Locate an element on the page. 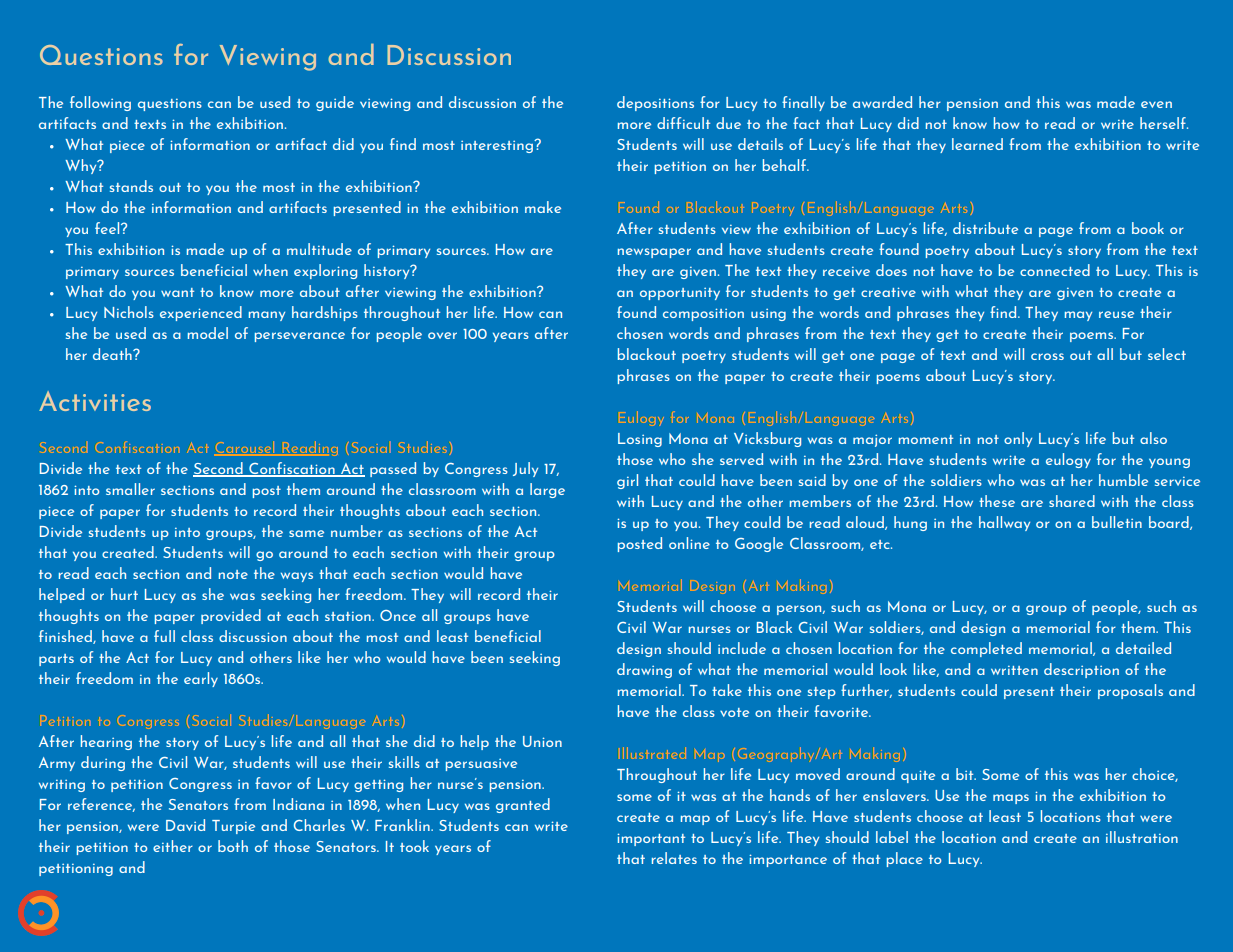  online is located at coordinates (689, 543).
